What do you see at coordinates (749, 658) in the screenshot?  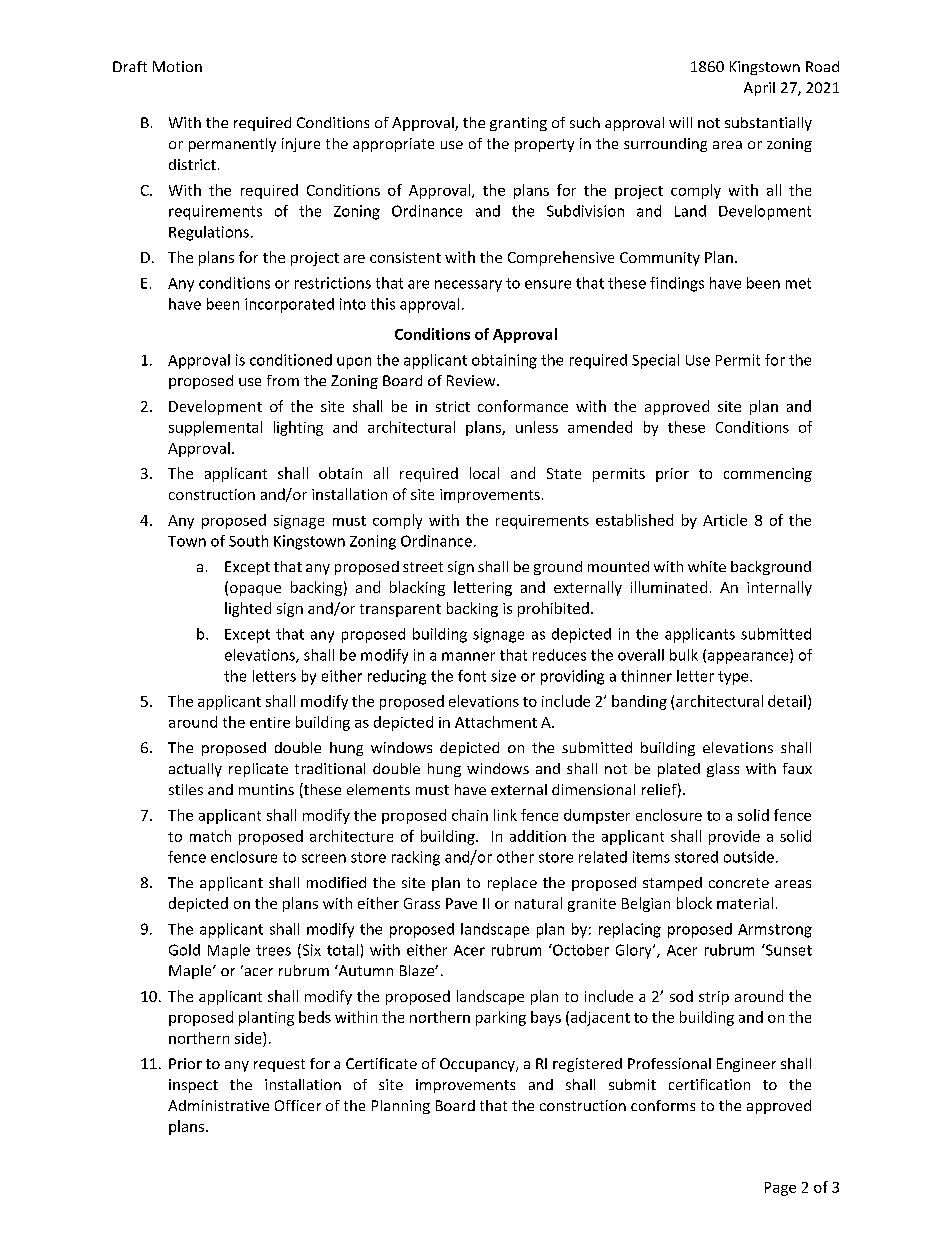 I see `appearance` at bounding box center [749, 658].
